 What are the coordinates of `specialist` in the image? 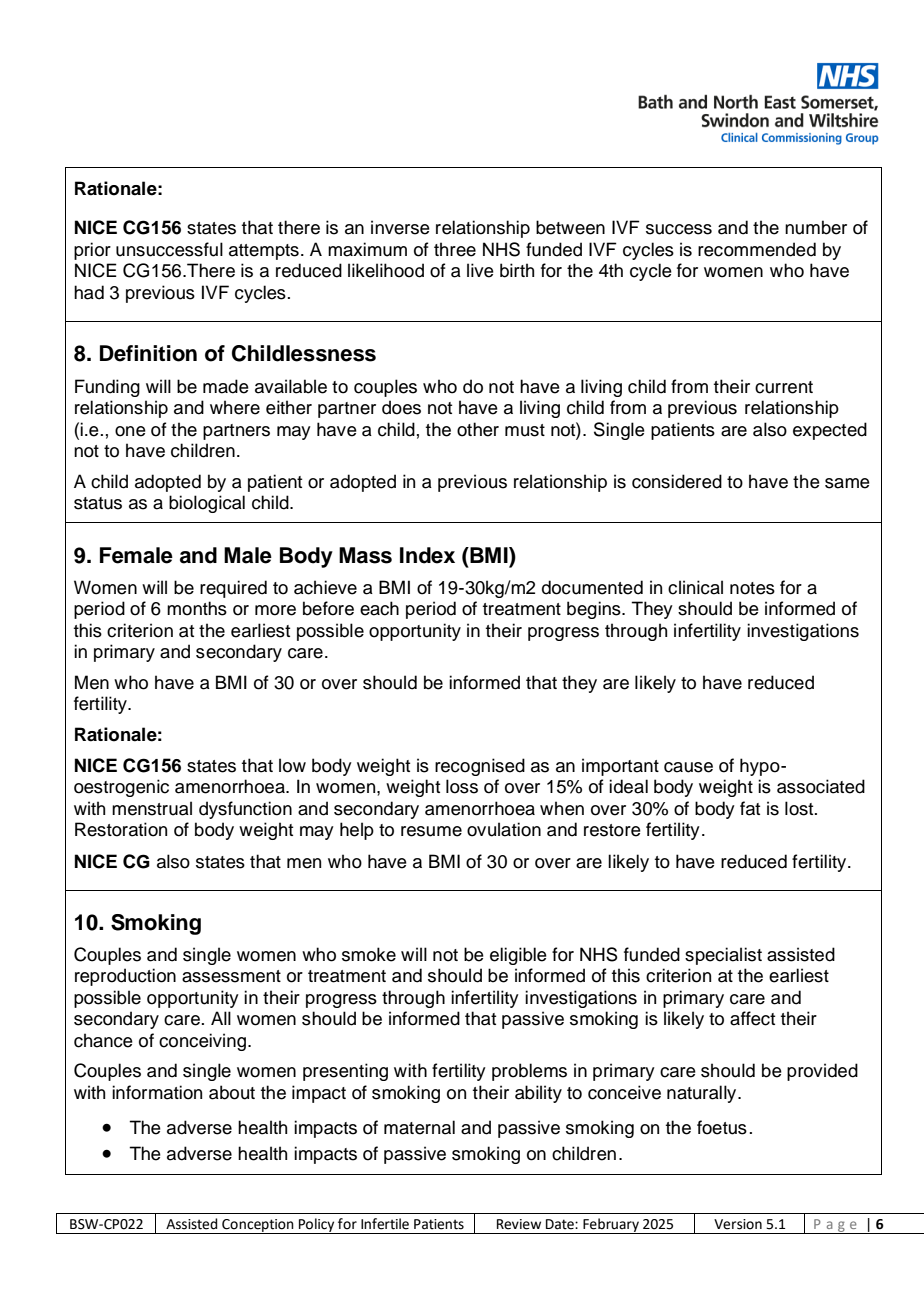 It's located at (723, 956).
